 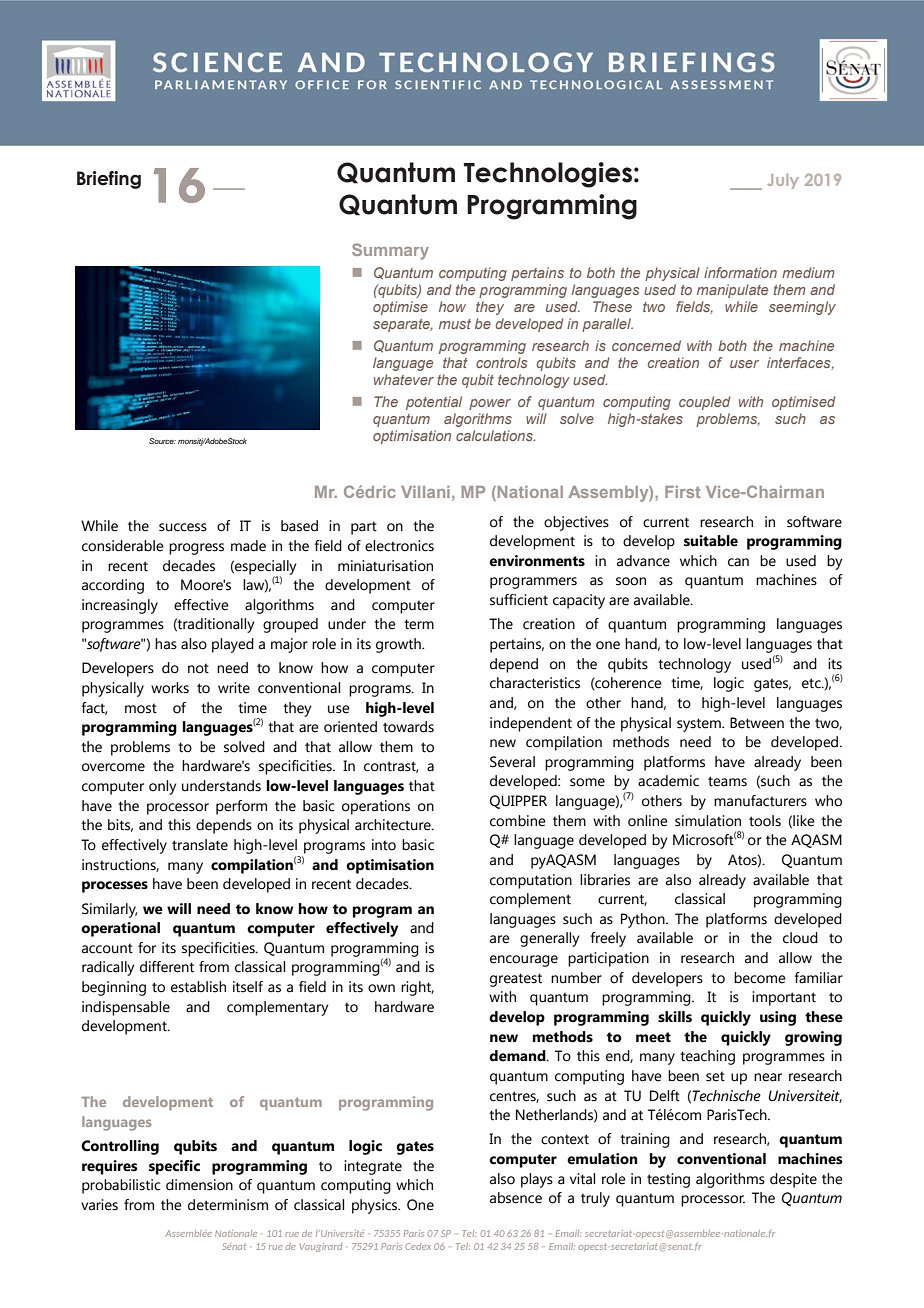 What do you see at coordinates (200, 845) in the screenshot?
I see `translate` at bounding box center [200, 845].
